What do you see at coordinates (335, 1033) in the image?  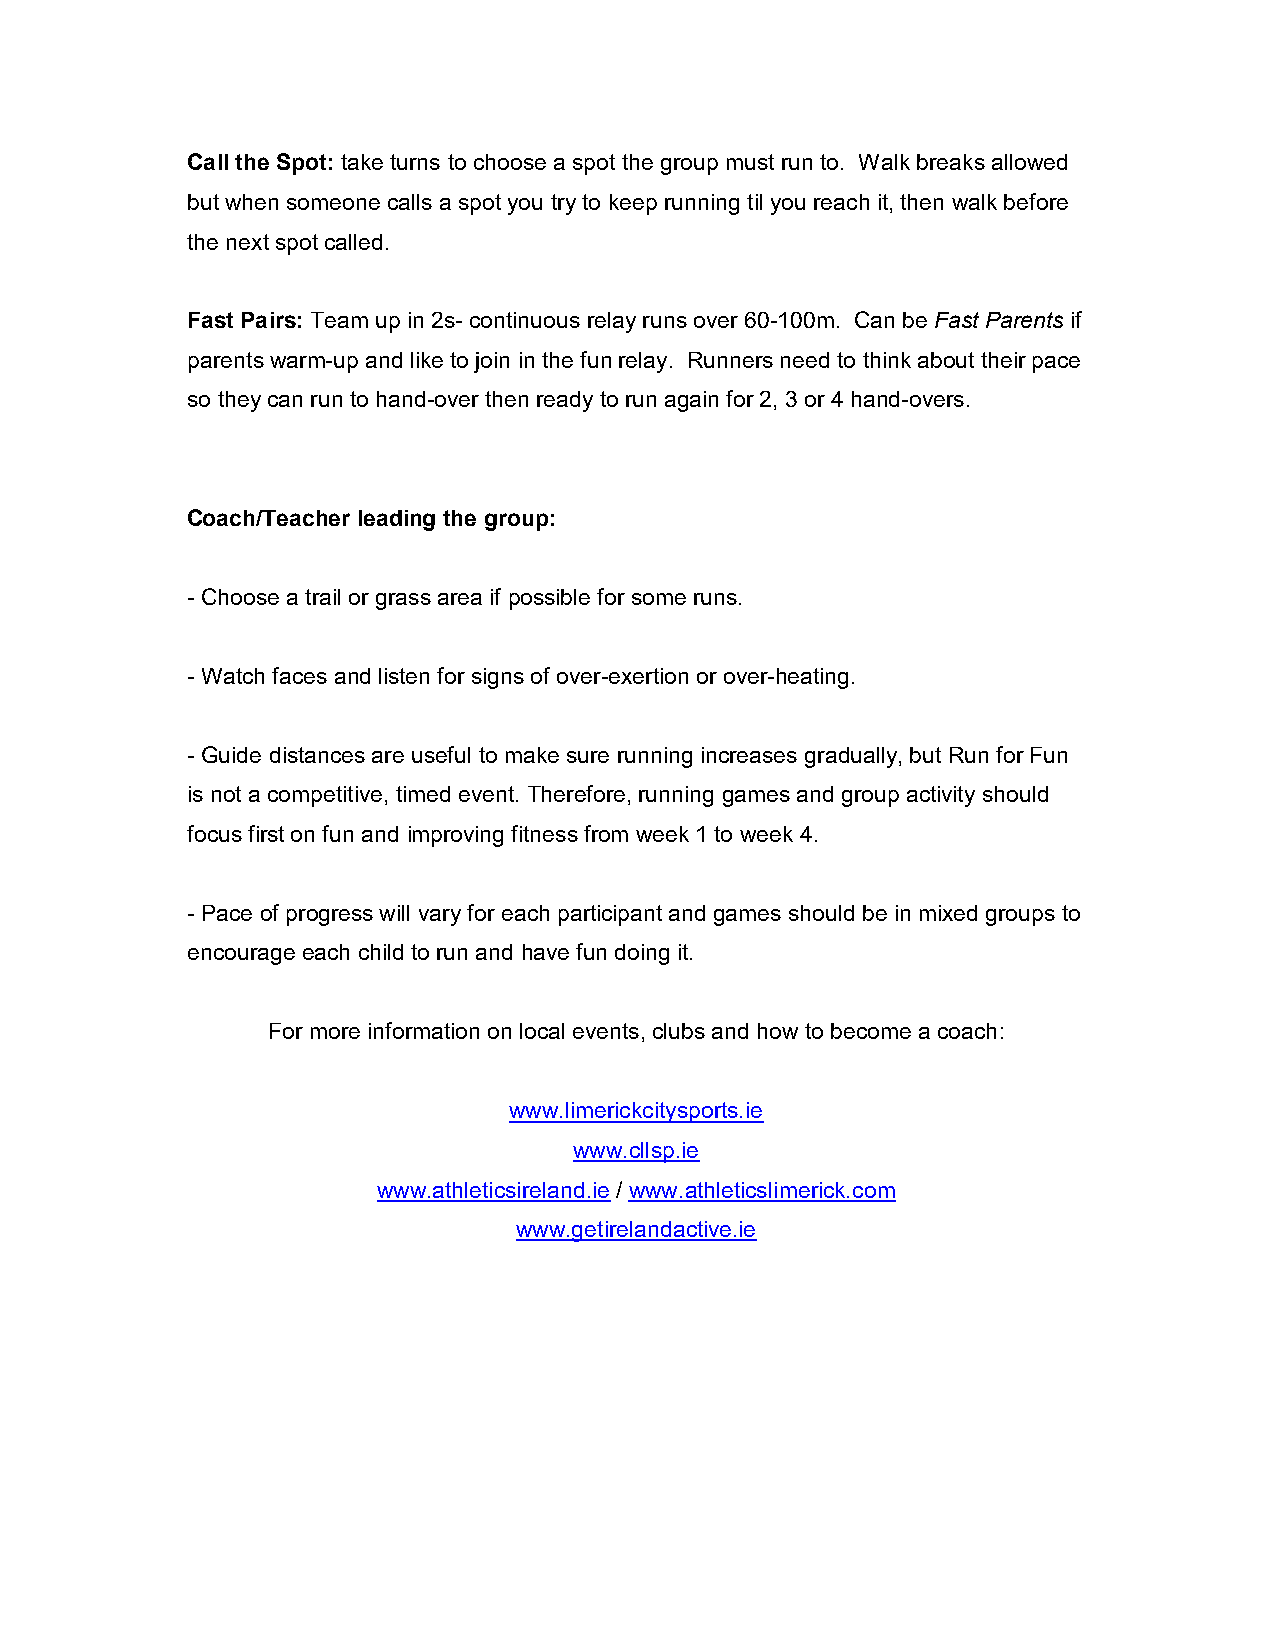 I see `more` at bounding box center [335, 1033].
